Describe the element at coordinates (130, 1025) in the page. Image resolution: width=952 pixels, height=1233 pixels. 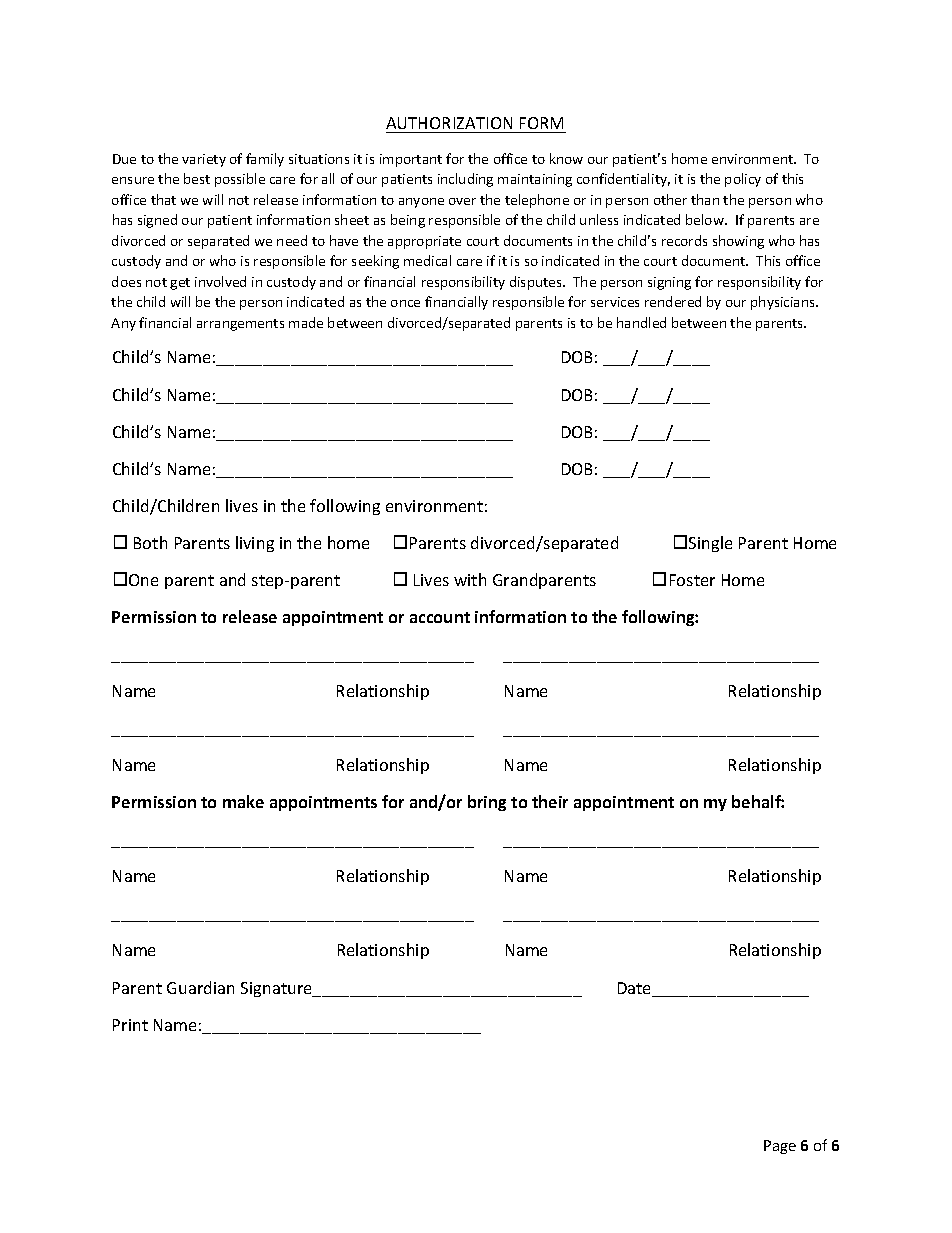
I see `Print` at that location.
